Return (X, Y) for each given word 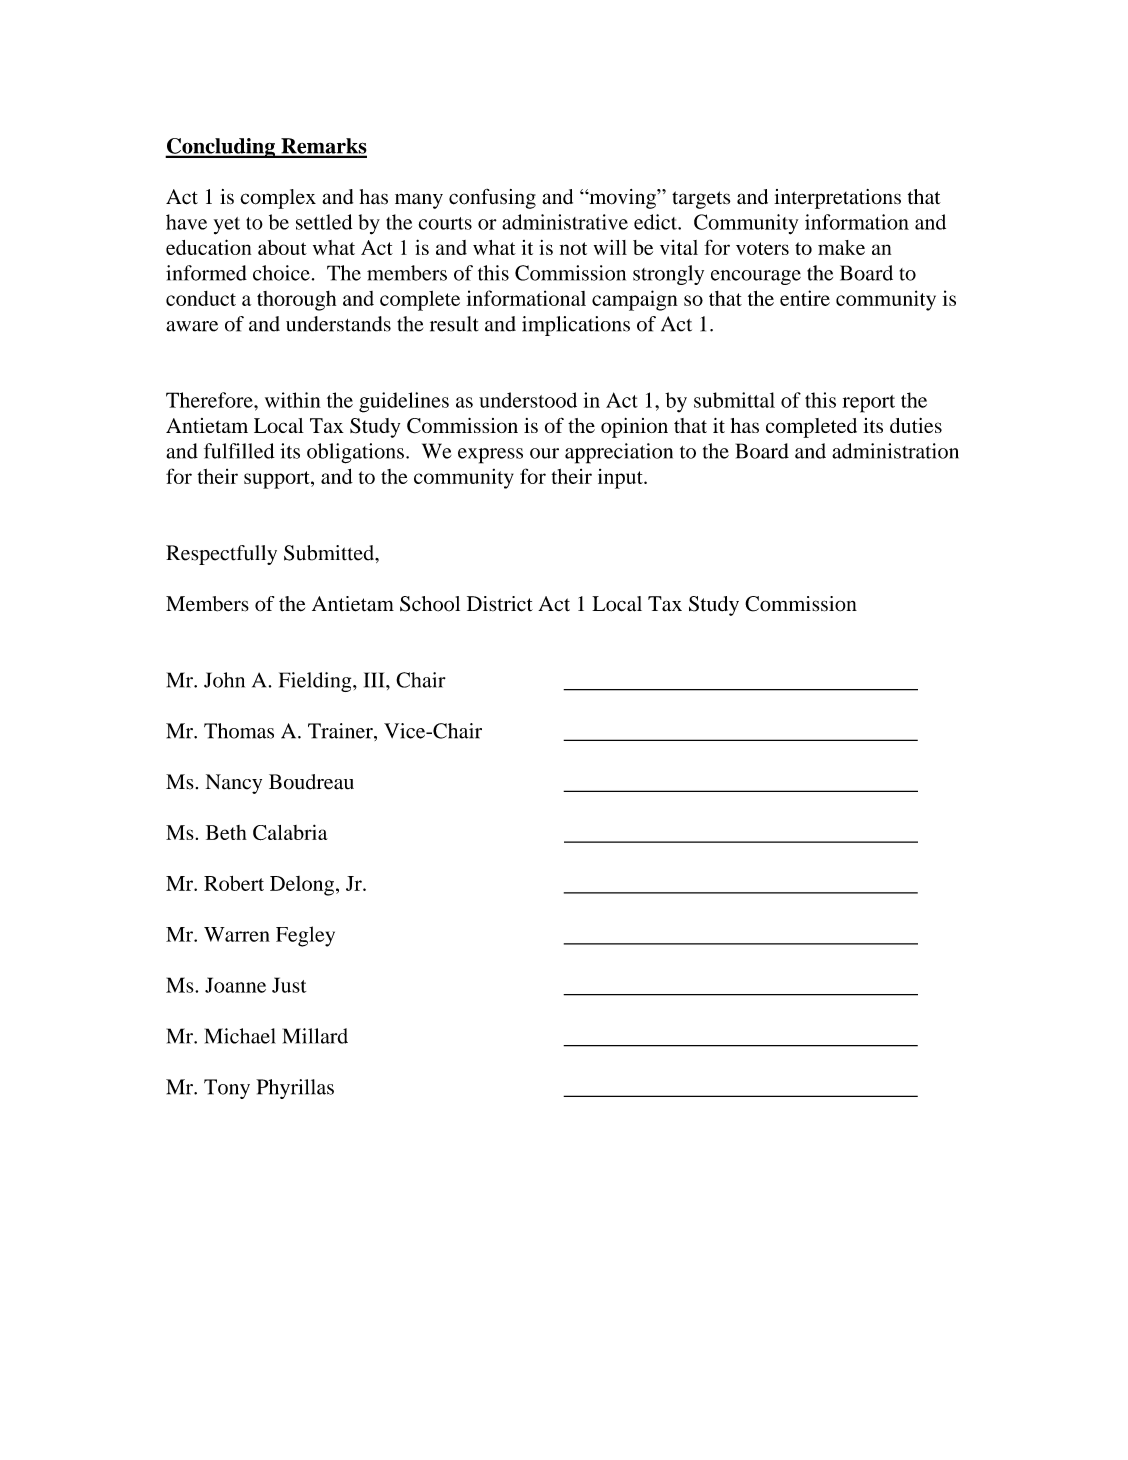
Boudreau (311, 782)
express (490, 456)
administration (895, 451)
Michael (240, 1036)
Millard (315, 1036)
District (500, 604)
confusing (492, 199)
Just (289, 985)
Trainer (341, 731)
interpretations (837, 199)
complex (278, 199)
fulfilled (239, 451)
